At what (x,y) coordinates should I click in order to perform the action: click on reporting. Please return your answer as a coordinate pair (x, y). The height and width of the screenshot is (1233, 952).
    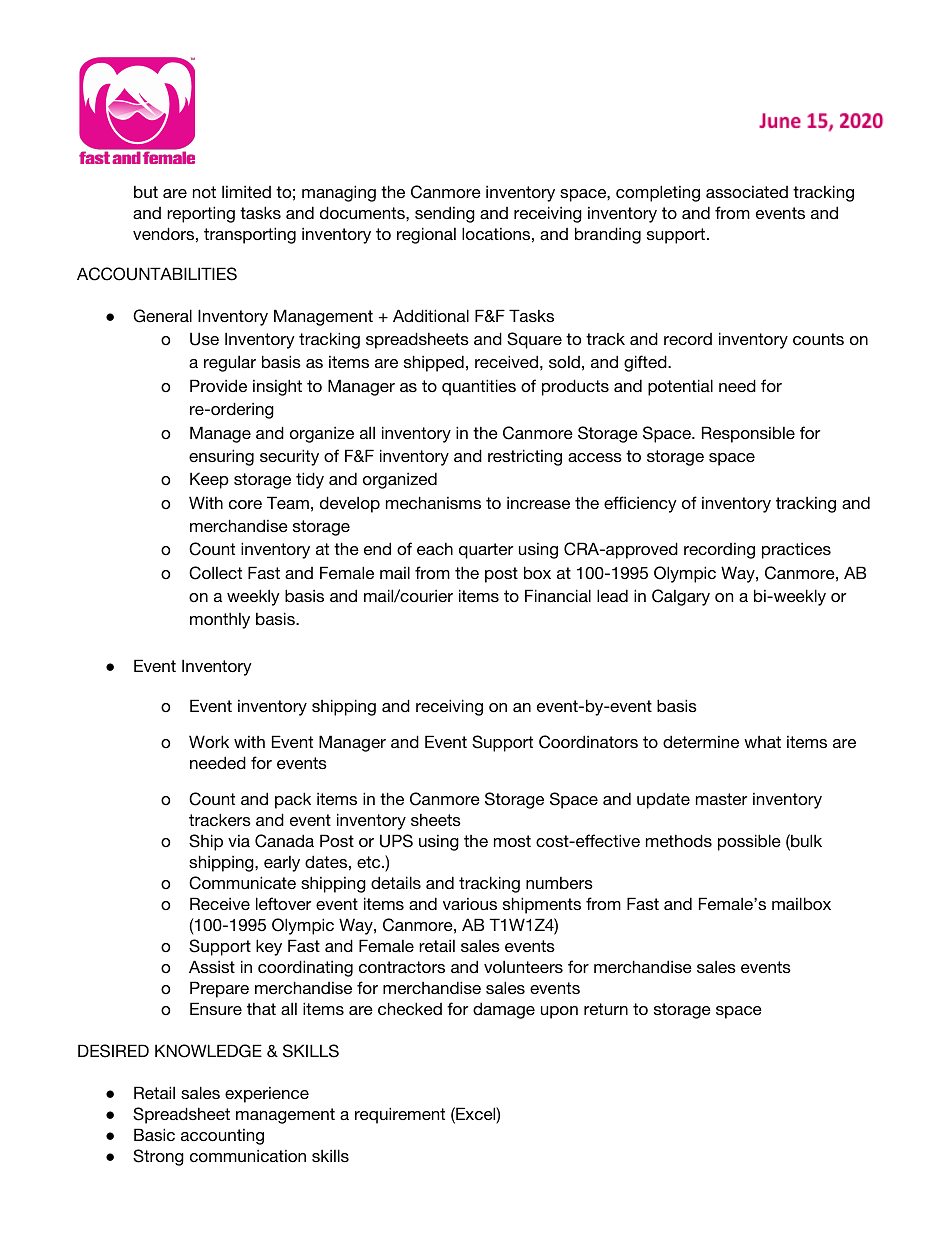
    Looking at the image, I should click on (201, 214).
